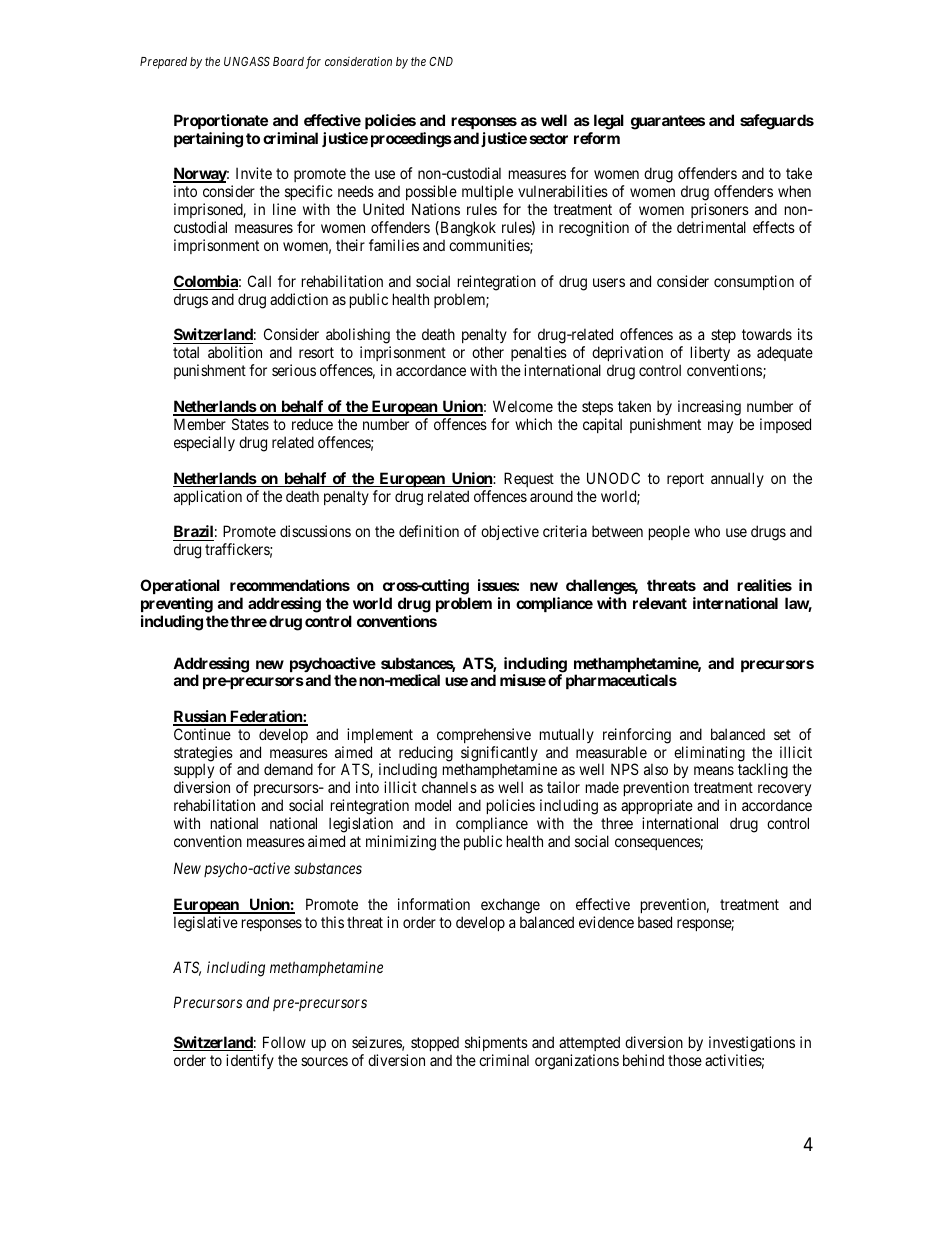  Describe the element at coordinates (710, 353) in the page. I see `liberty` at that location.
